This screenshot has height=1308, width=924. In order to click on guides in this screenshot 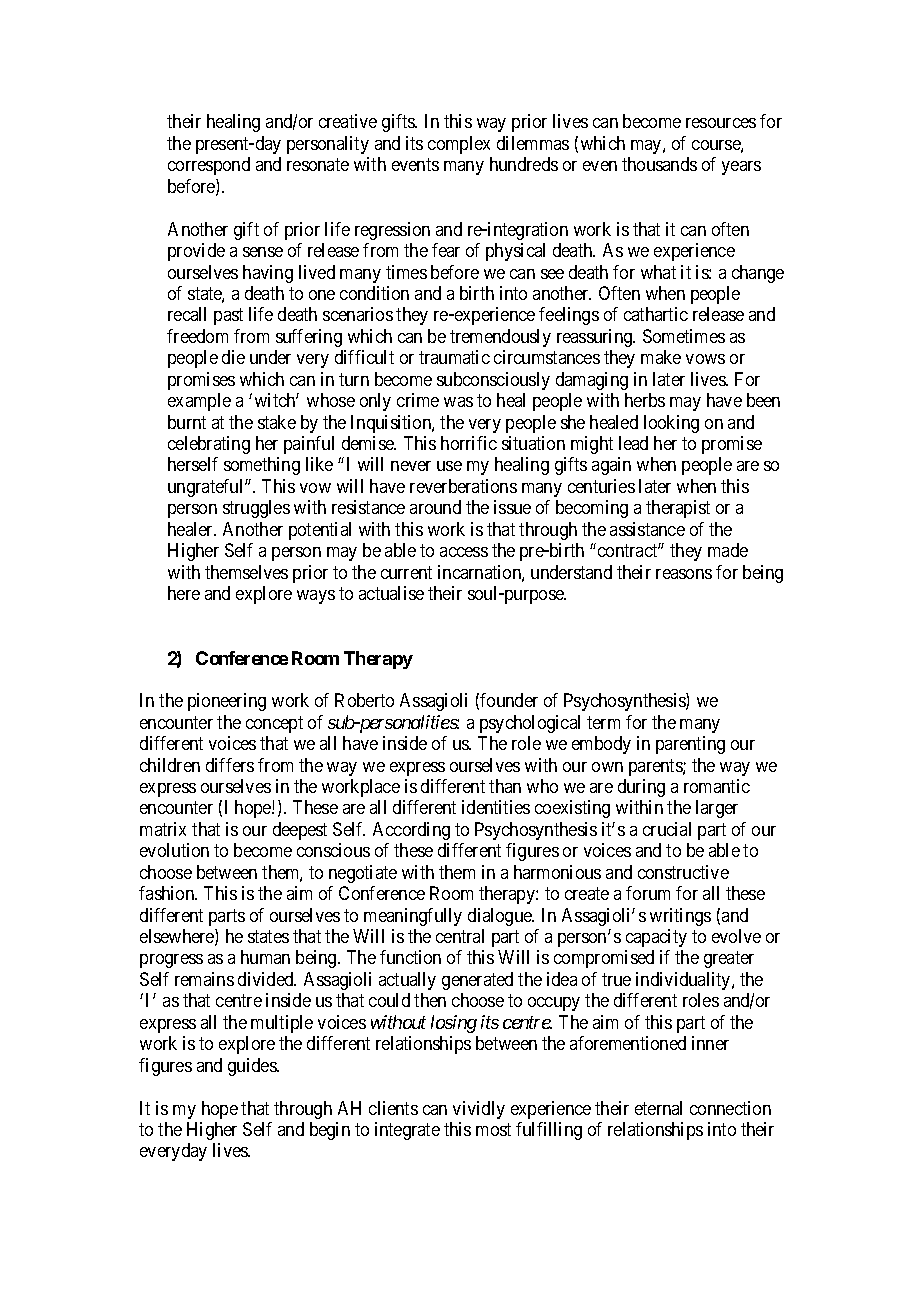, I will do `click(253, 1067)`.
